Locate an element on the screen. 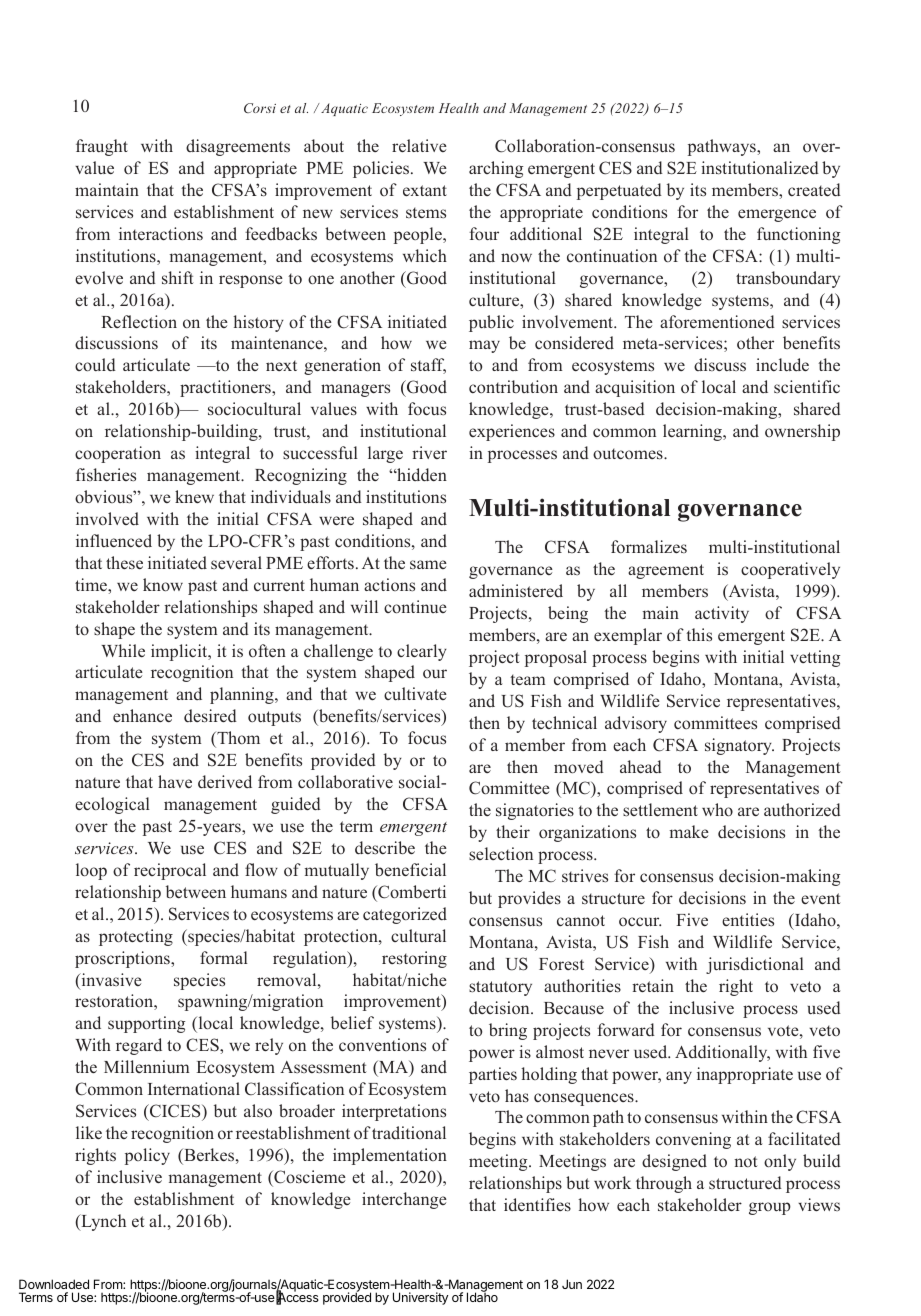 This screenshot has height=1316, width=921. restoring is located at coordinates (414, 959).
